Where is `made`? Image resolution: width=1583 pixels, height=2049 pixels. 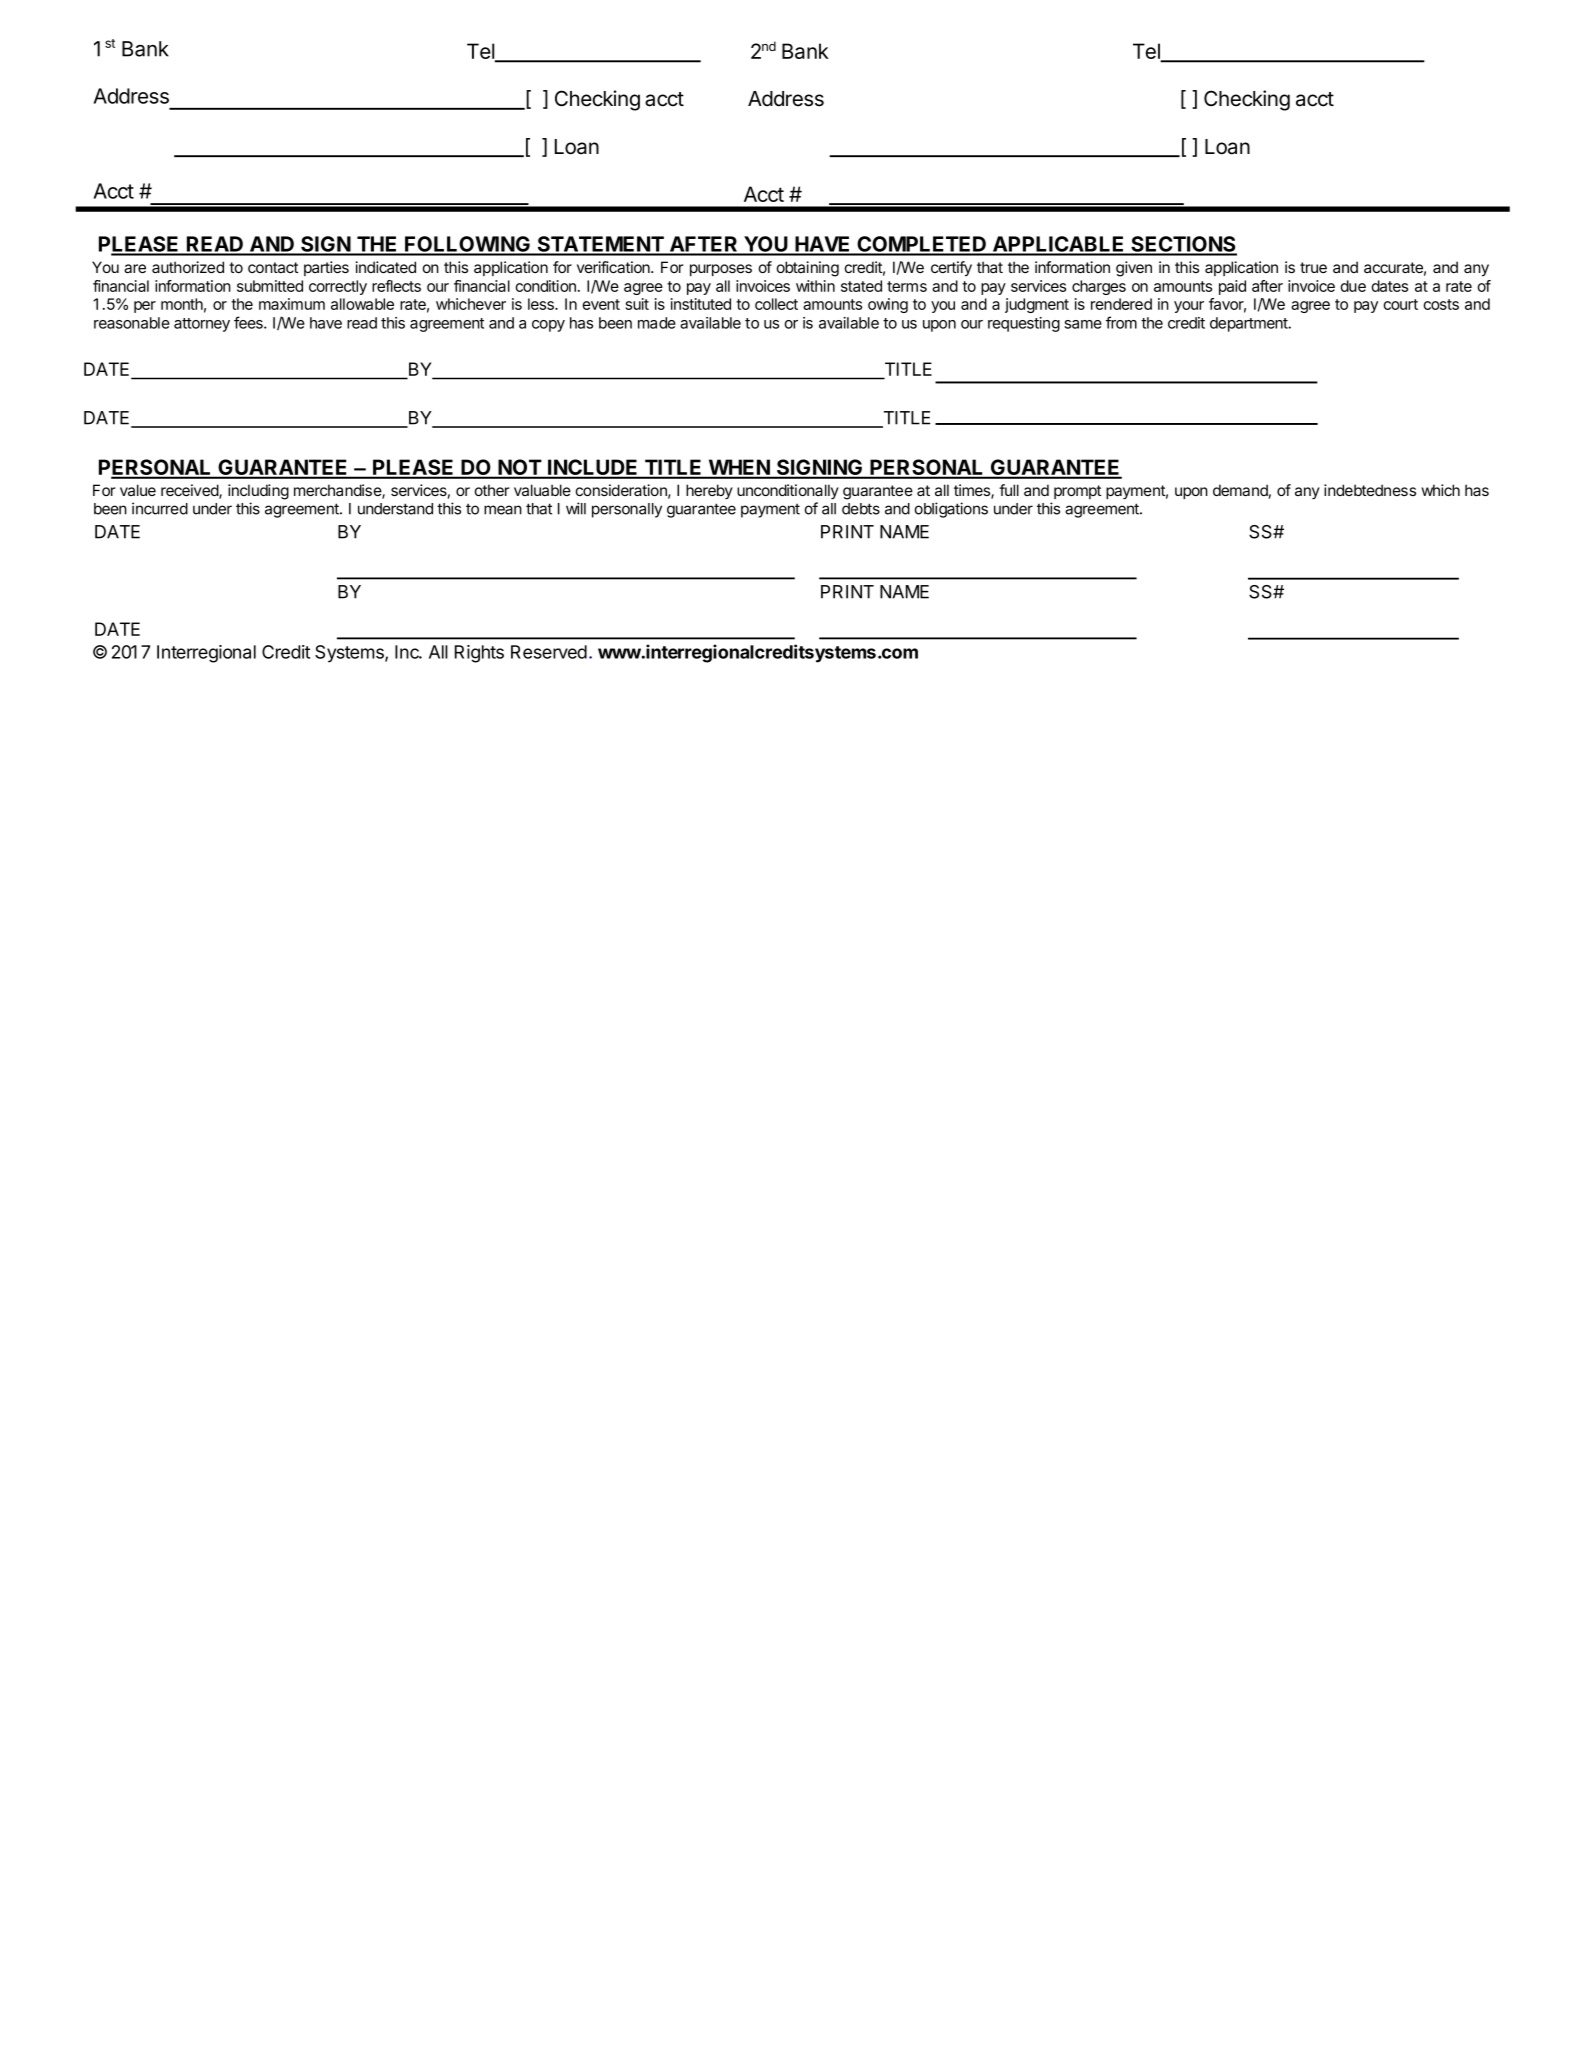 made is located at coordinates (657, 323).
